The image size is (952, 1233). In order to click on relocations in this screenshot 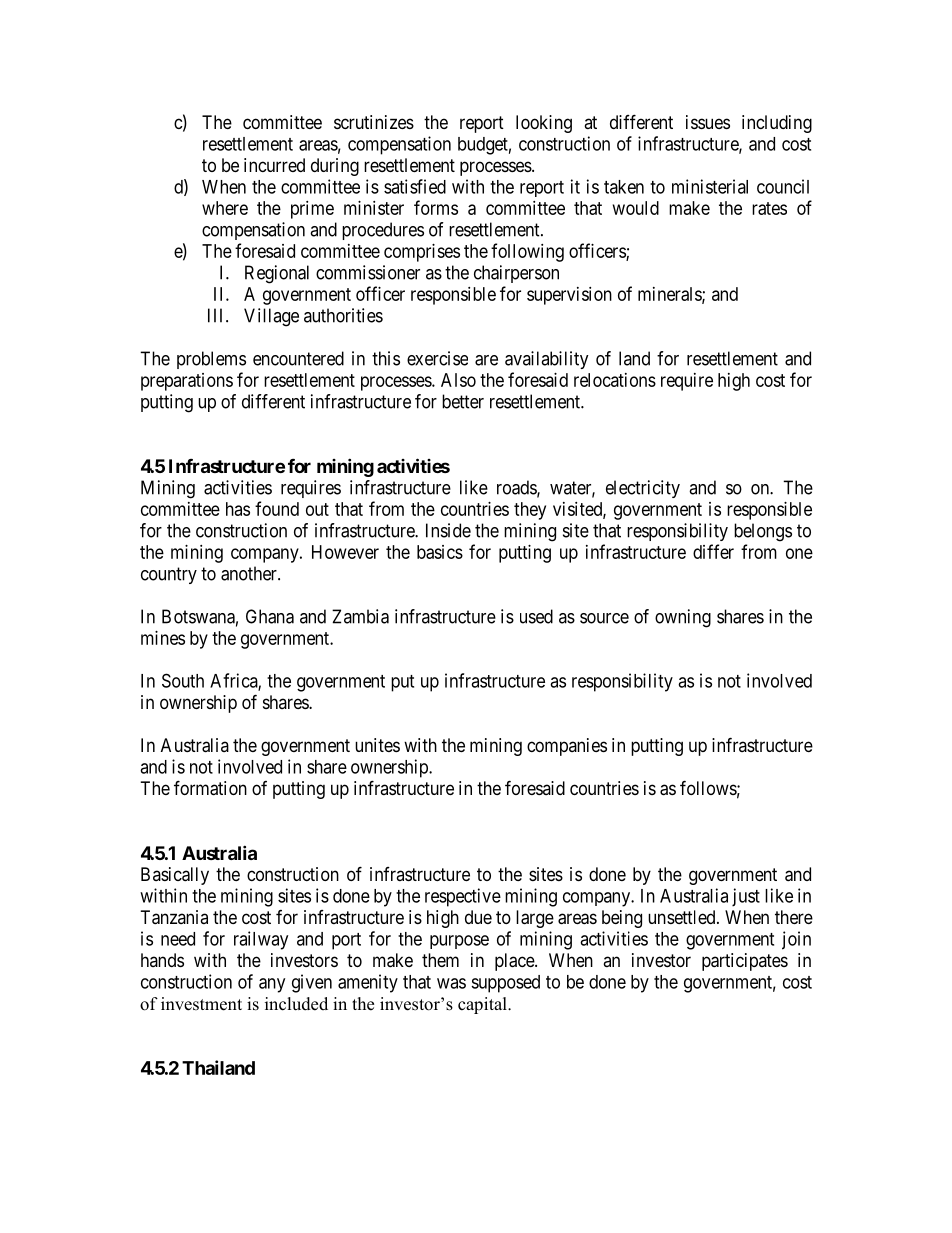, I will do `click(615, 380)`.
